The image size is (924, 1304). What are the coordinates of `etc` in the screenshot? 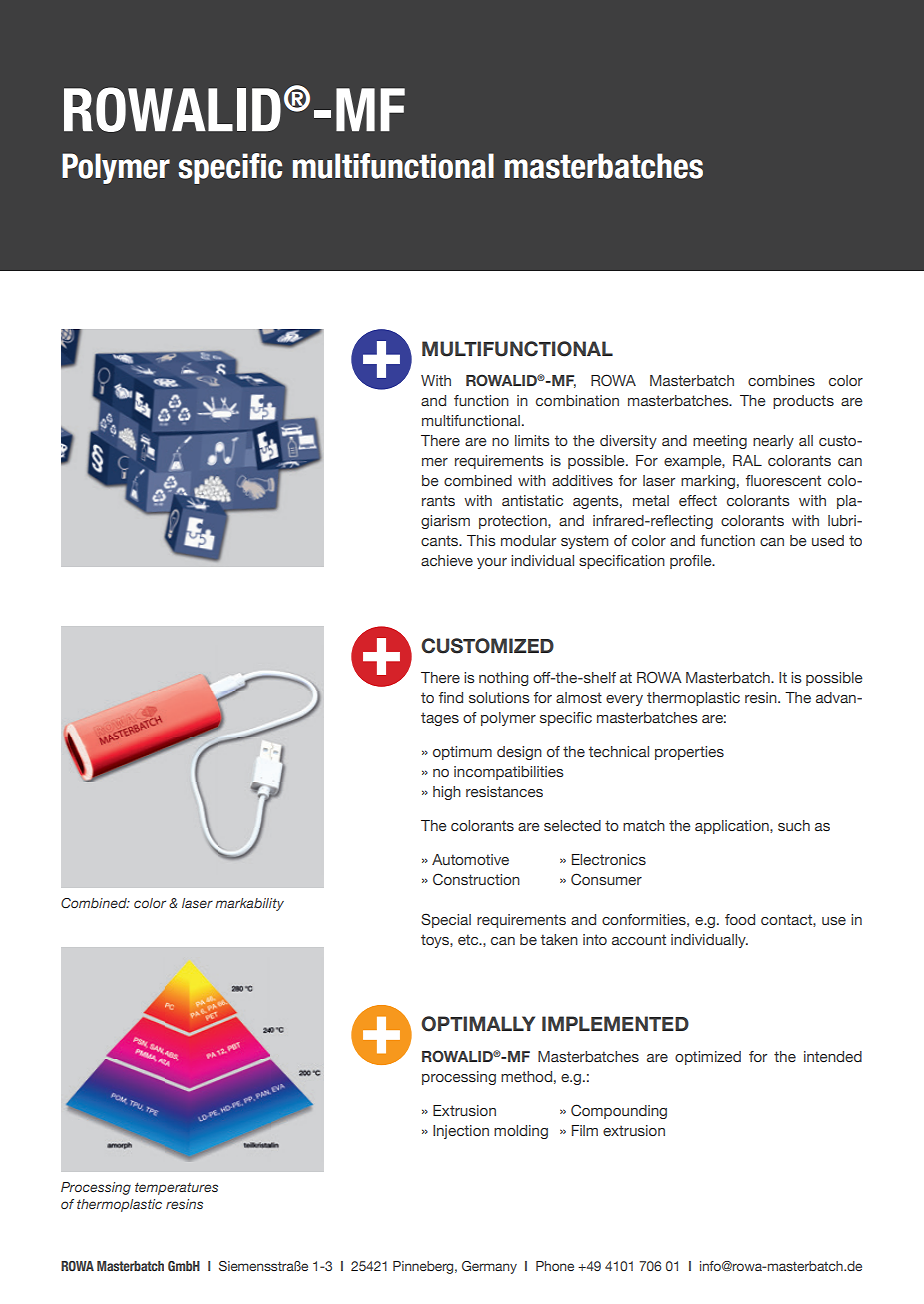 It's located at (469, 939).
